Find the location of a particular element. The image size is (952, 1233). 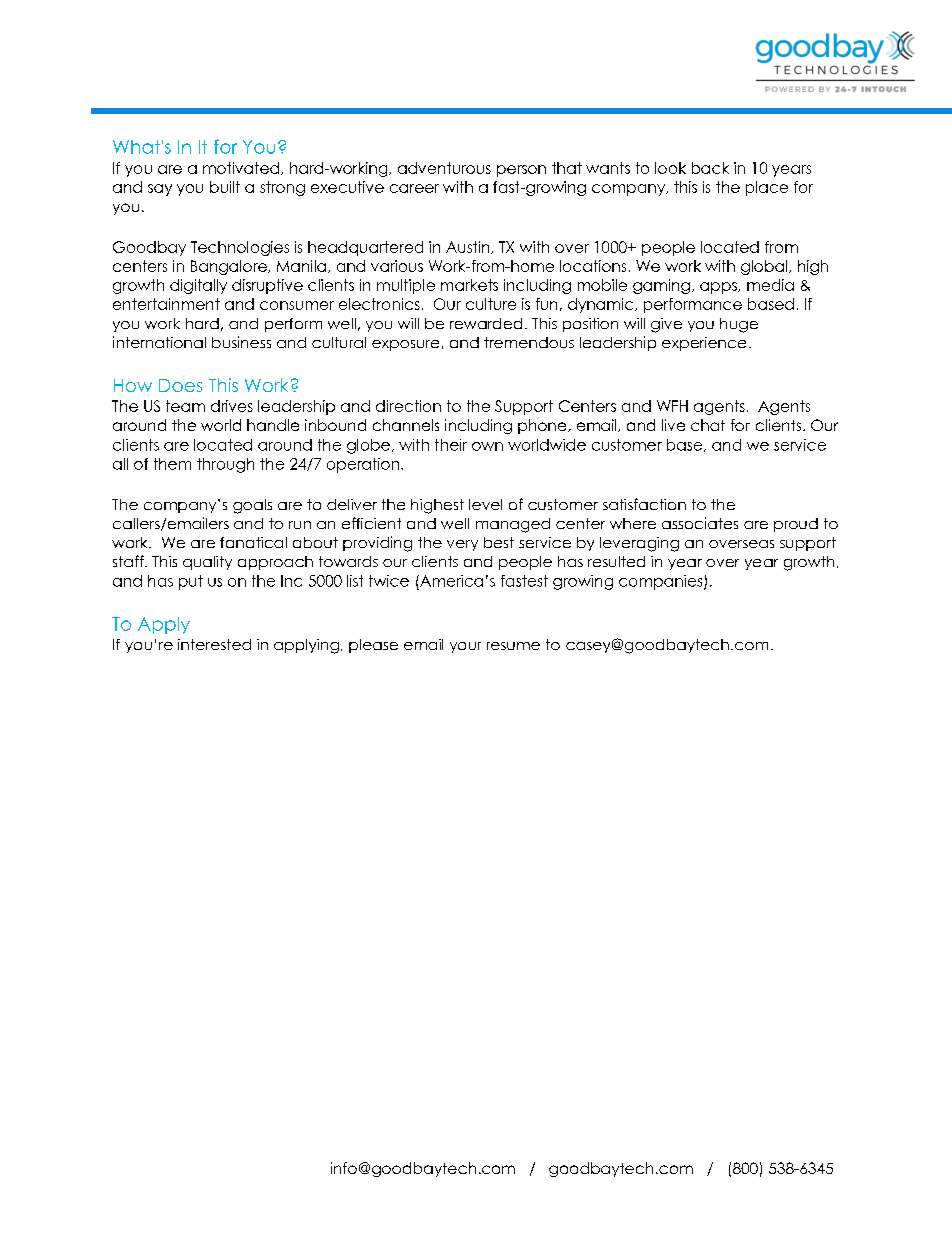

huge is located at coordinates (739, 325).
